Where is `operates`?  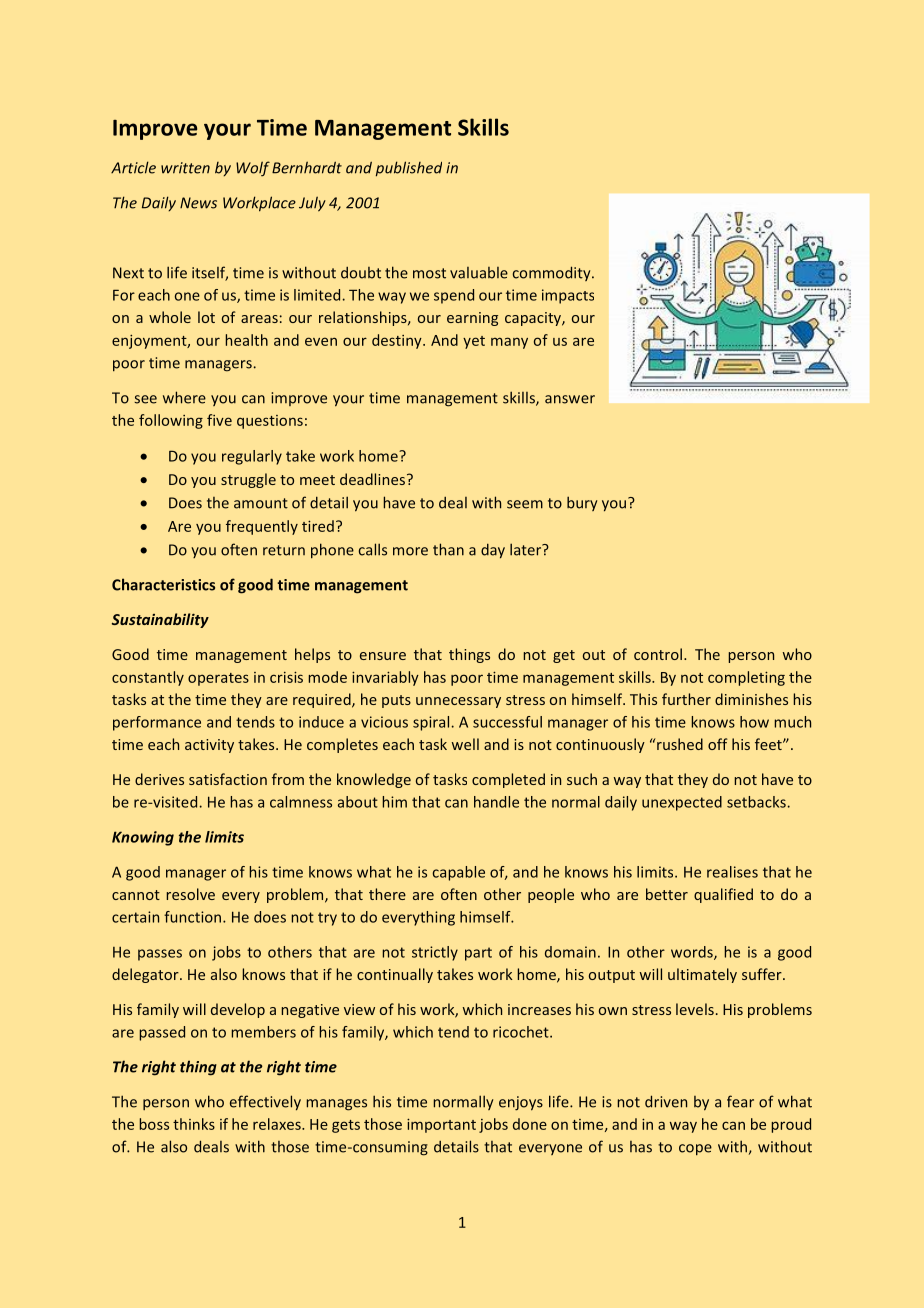 operates is located at coordinates (218, 679).
